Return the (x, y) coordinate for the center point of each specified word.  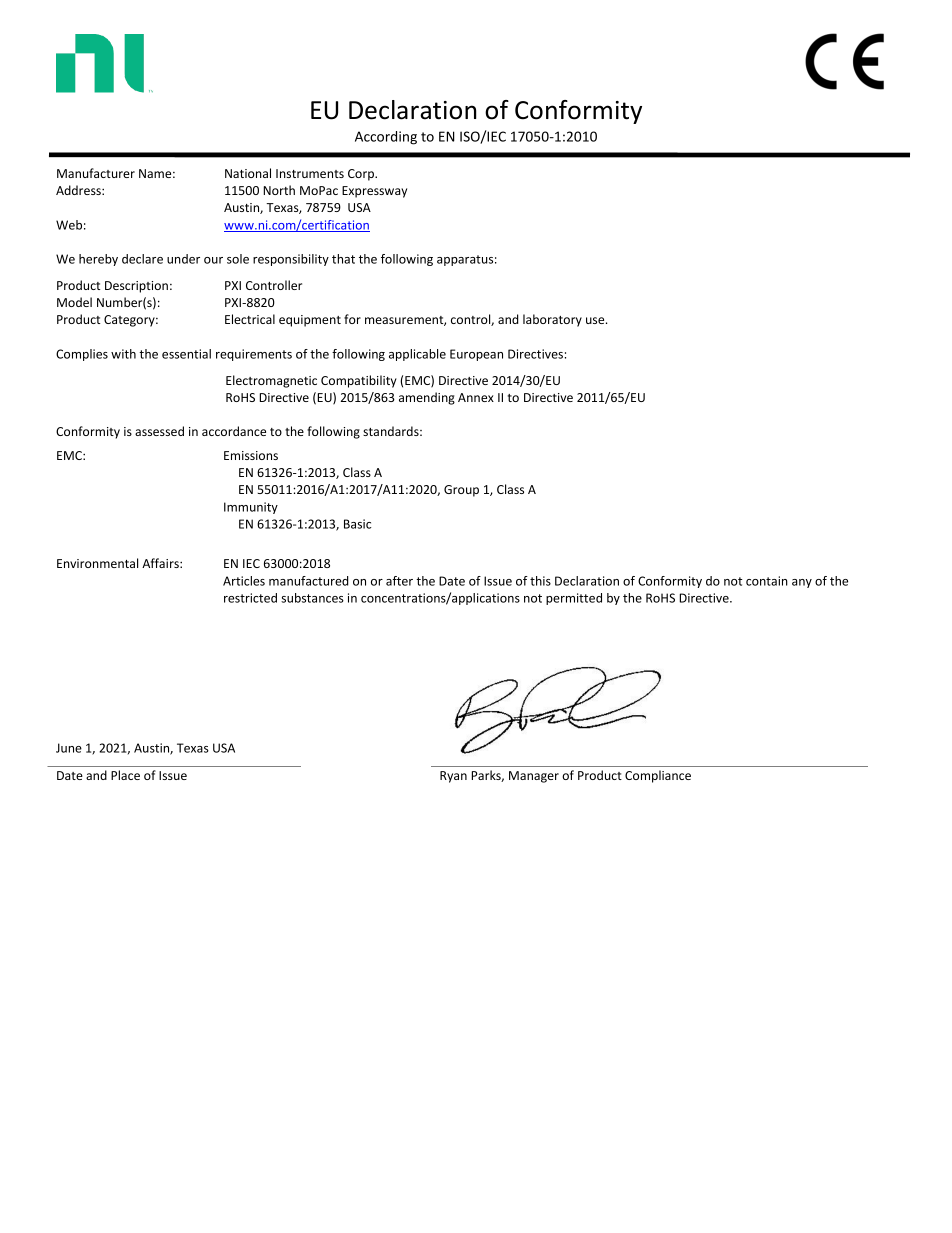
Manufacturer (96, 173)
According (386, 138)
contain (767, 581)
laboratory (552, 320)
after (399, 581)
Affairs (161, 563)
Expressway (374, 192)
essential (186, 354)
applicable (417, 355)
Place (125, 775)
